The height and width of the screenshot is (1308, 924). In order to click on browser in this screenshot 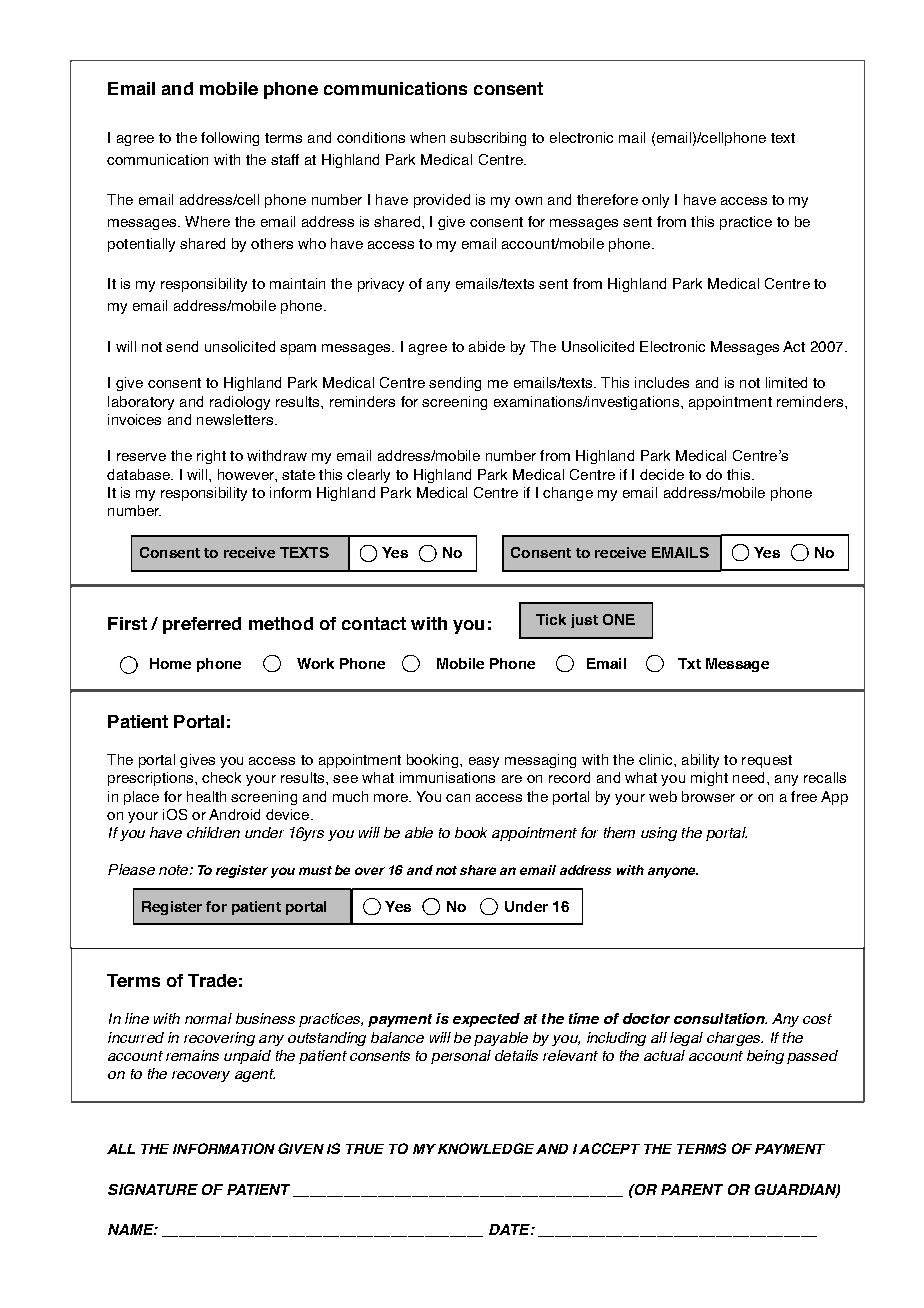, I will do `click(708, 796)`.
